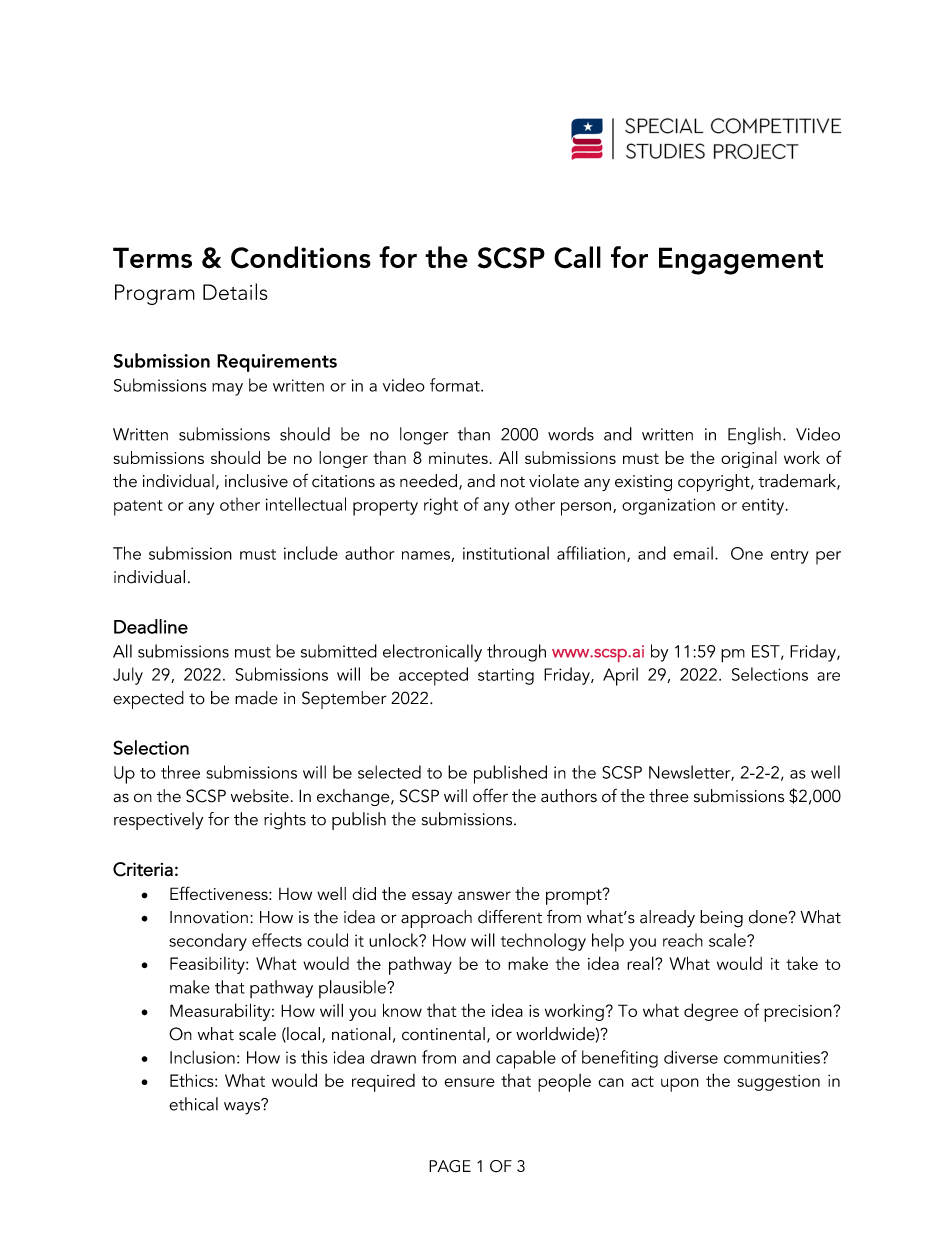 This screenshot has height=1233, width=952. I want to click on are, so click(828, 676).
